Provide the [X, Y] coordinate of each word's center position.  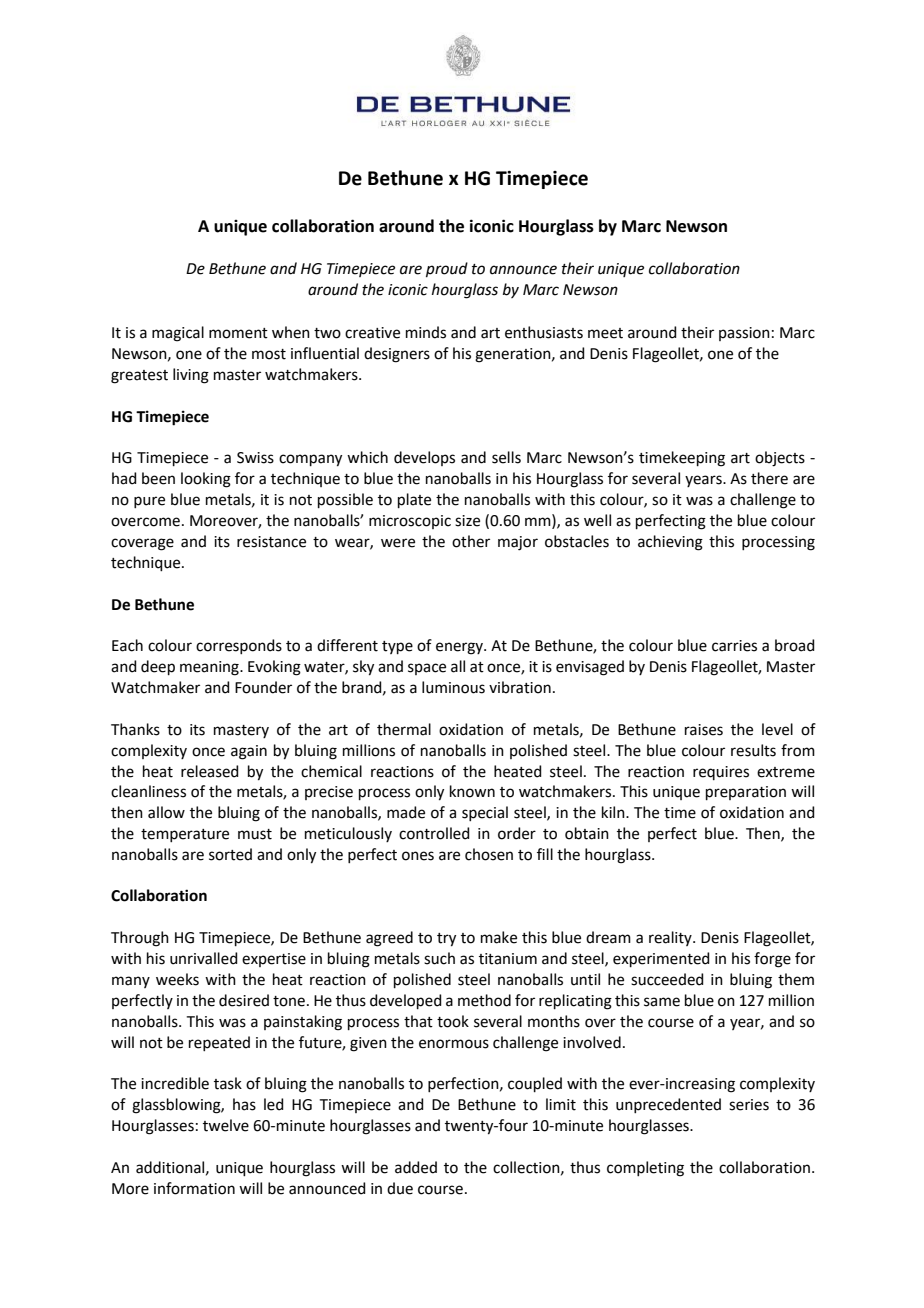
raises [704, 730]
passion [744, 334]
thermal [404, 729]
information [194, 1188]
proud [447, 269]
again [249, 752]
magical [178, 334]
